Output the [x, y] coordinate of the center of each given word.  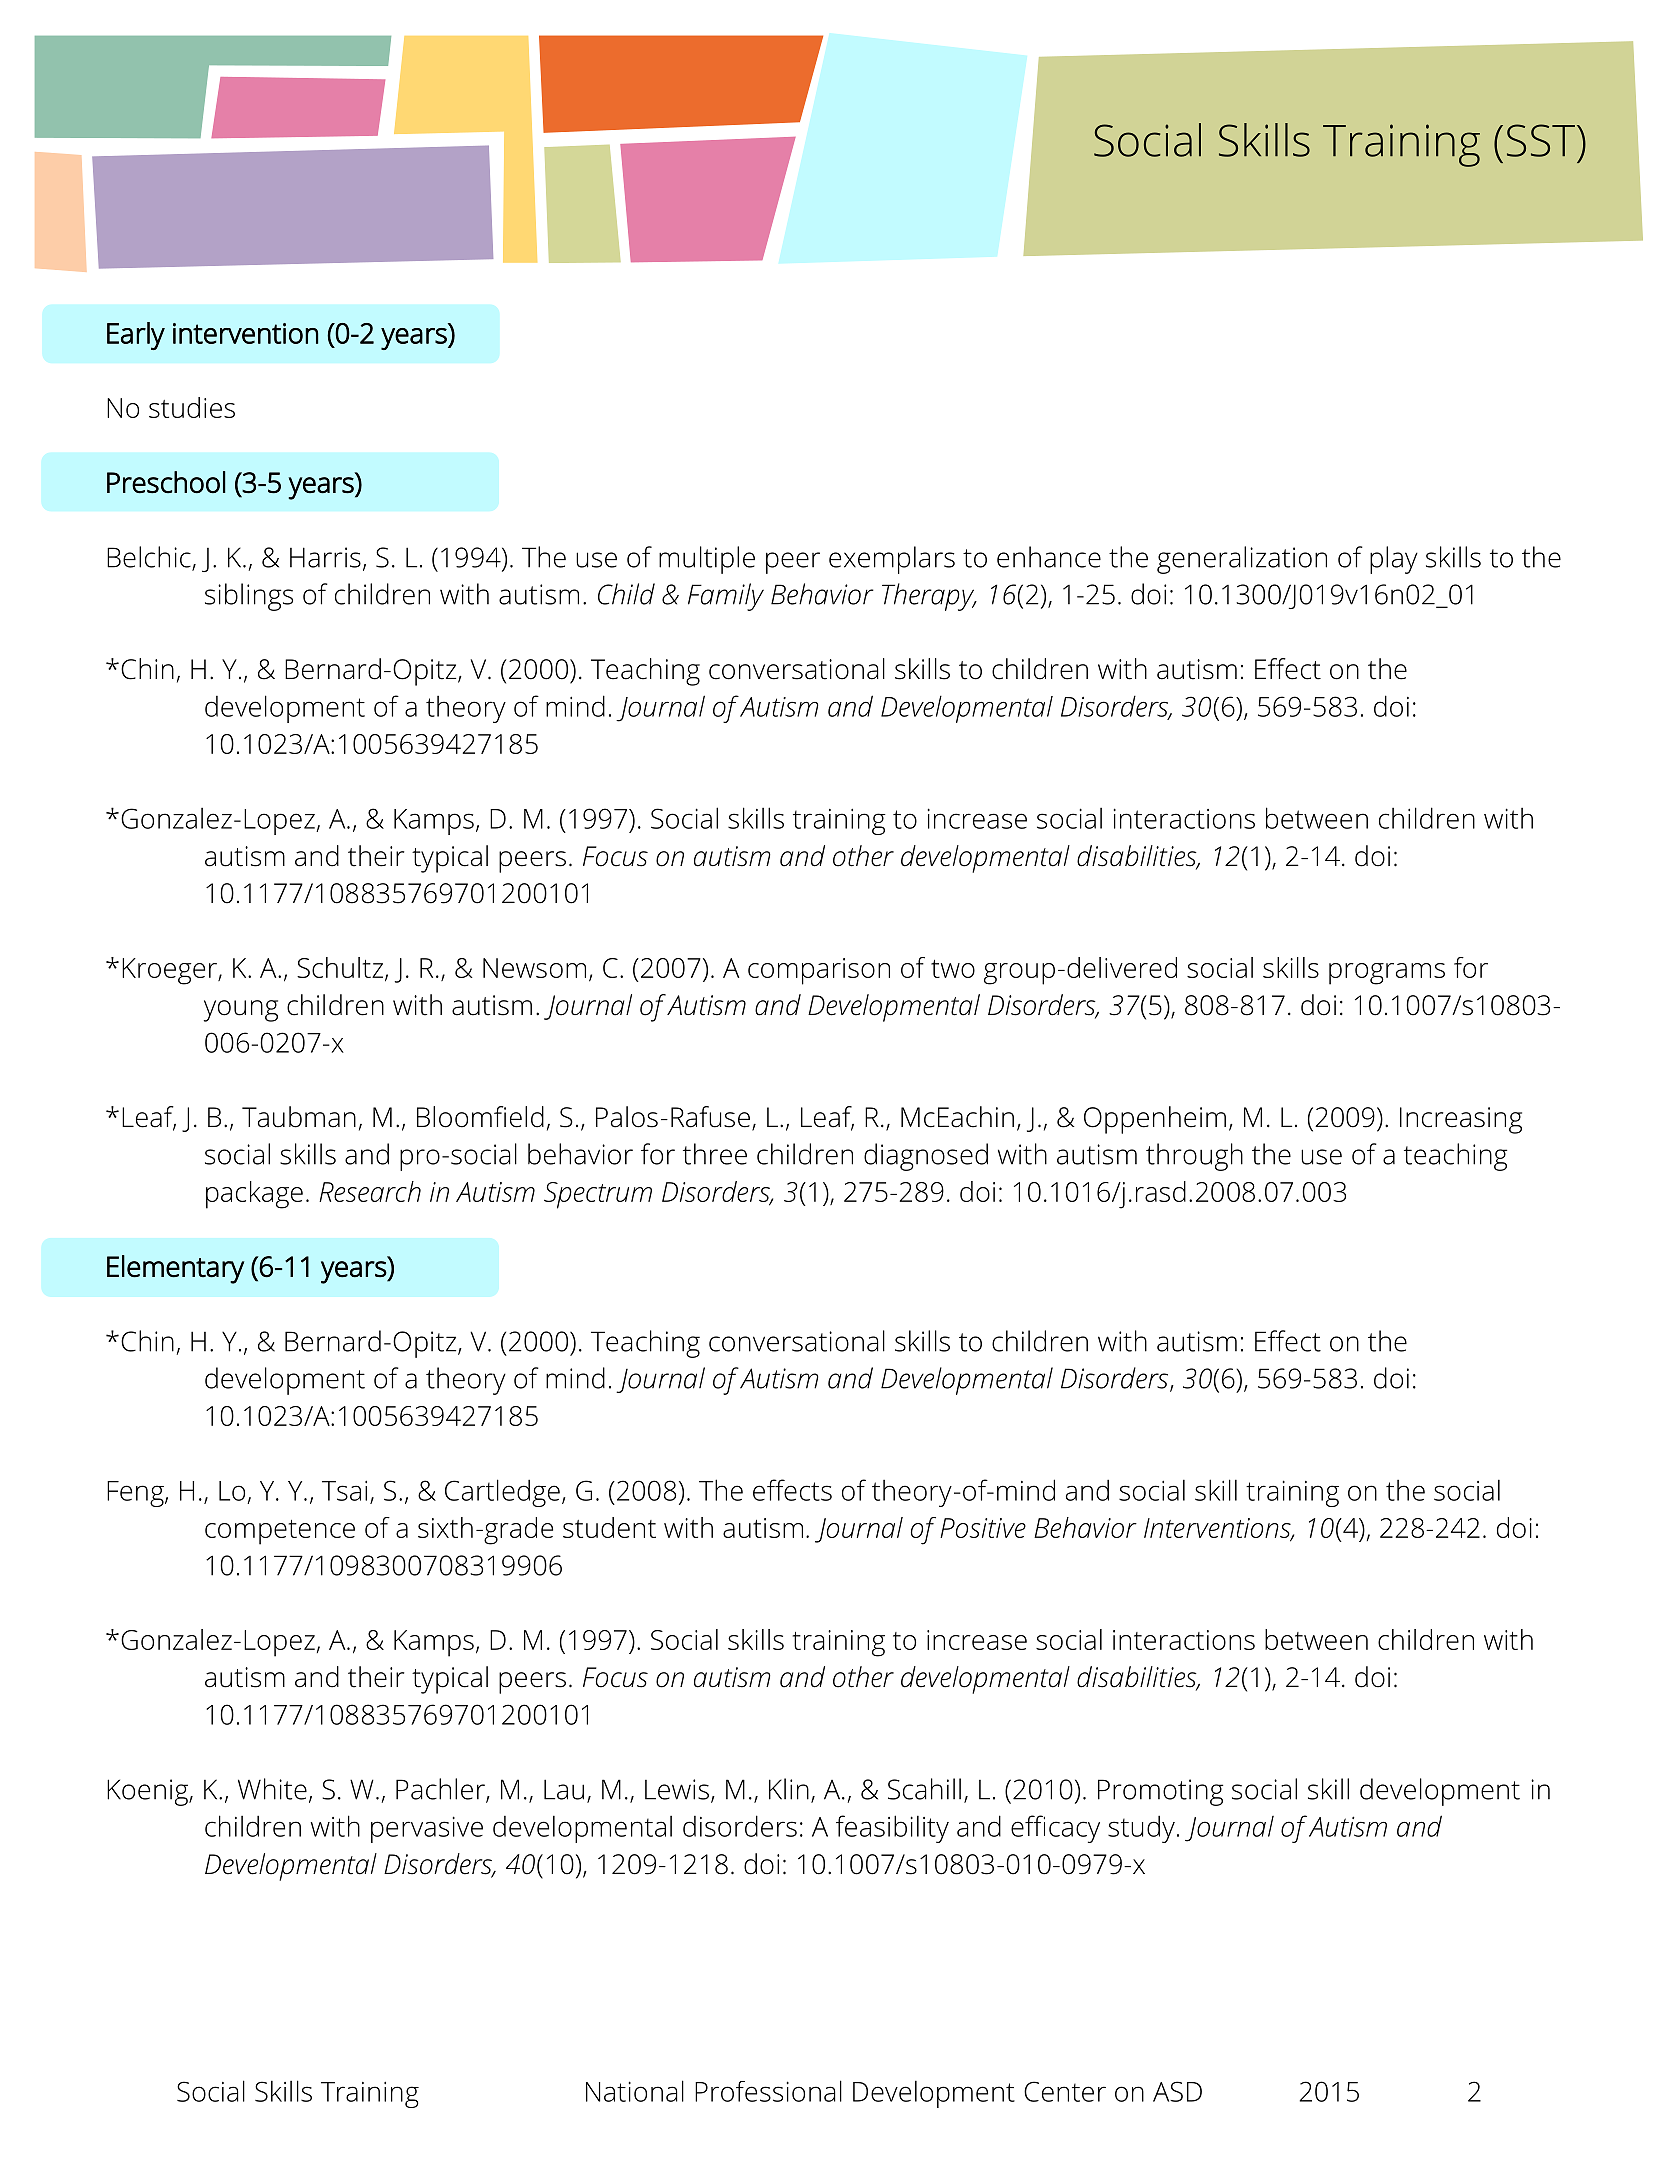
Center [1065, 2091]
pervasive [427, 1829]
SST [1541, 140]
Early [136, 336]
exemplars [892, 560]
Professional [768, 2091]
